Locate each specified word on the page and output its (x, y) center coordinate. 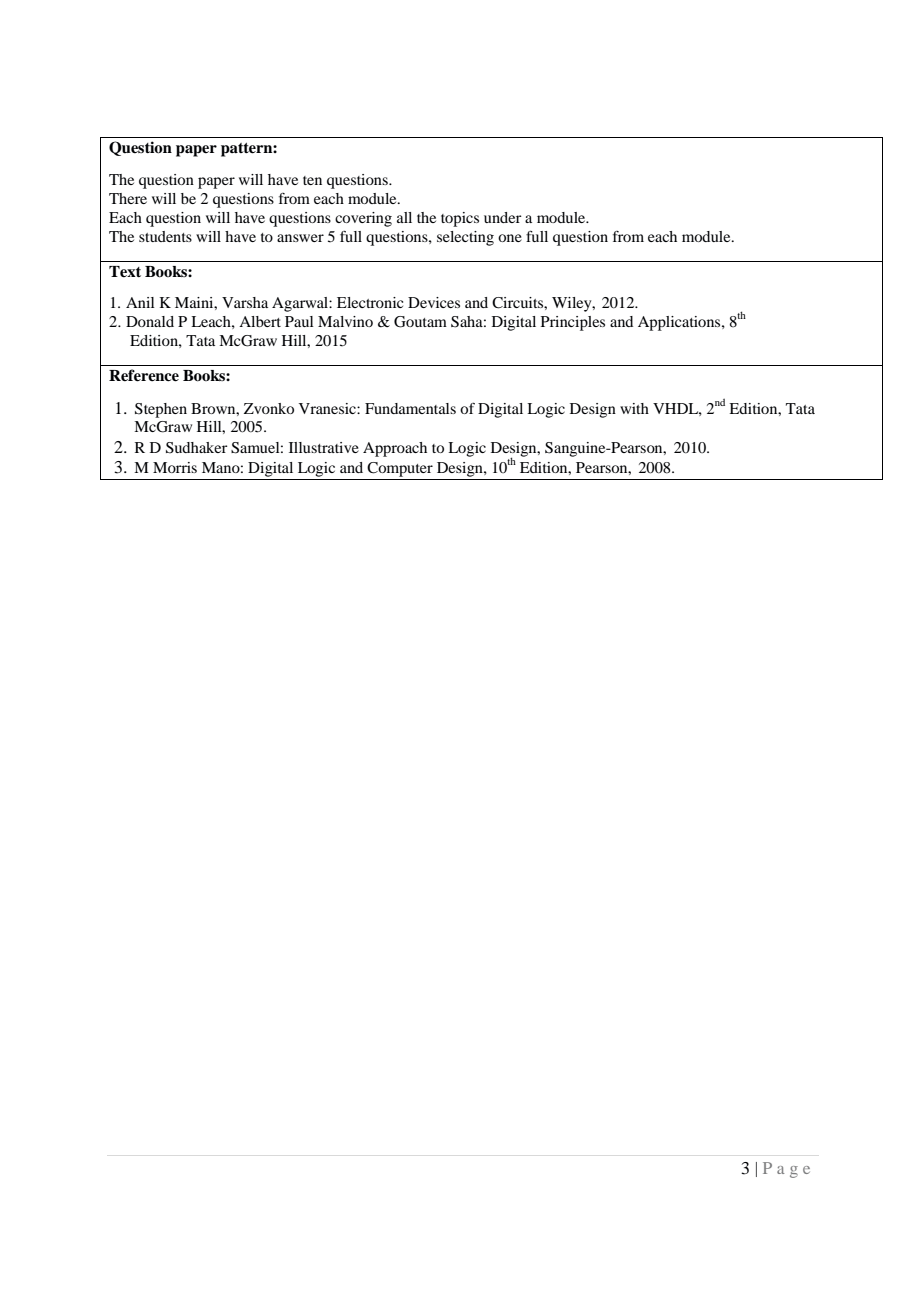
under (503, 217)
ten (312, 180)
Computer (400, 469)
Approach (395, 449)
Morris (175, 467)
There (128, 198)
